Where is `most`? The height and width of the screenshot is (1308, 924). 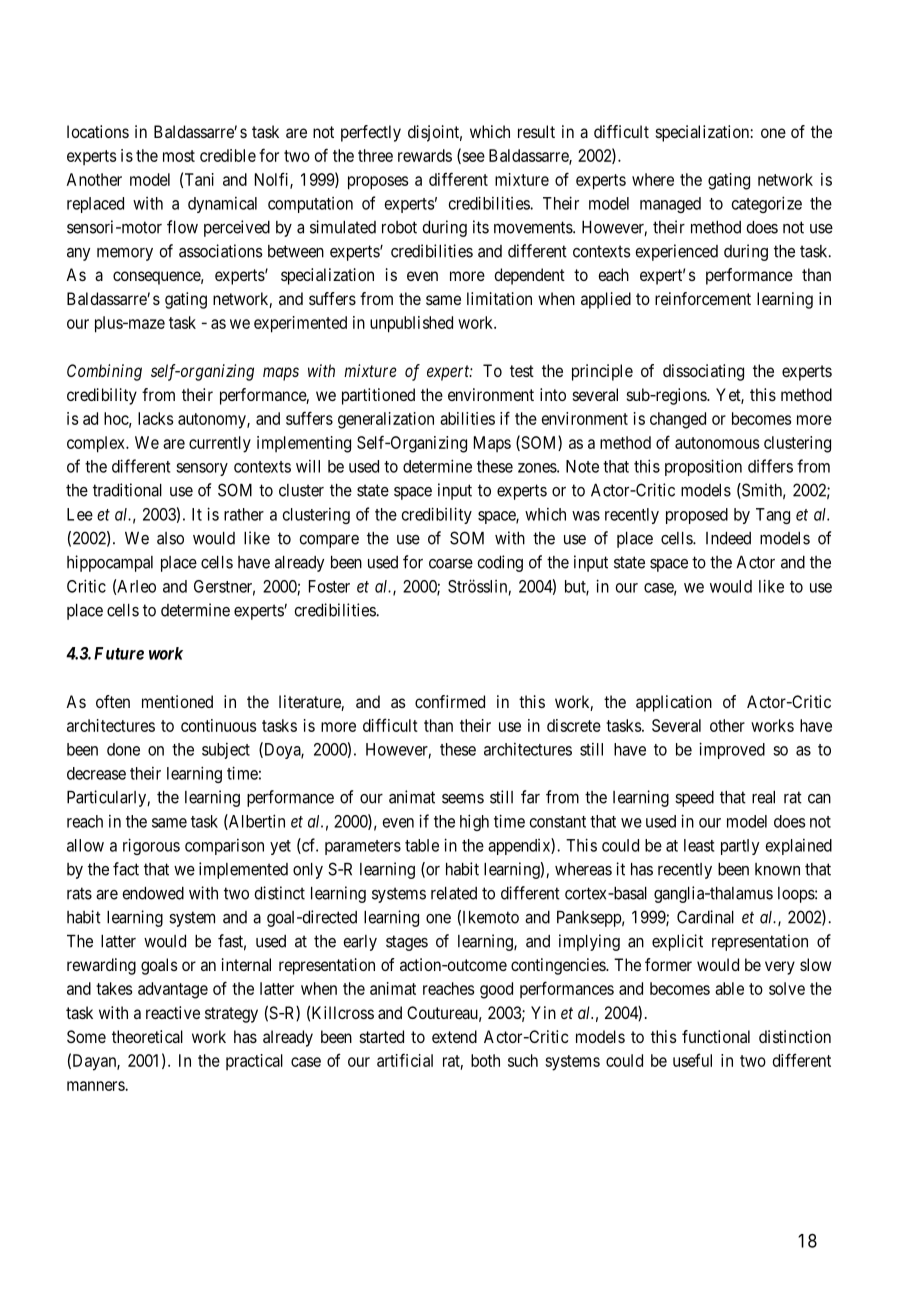
most is located at coordinates (179, 156).
